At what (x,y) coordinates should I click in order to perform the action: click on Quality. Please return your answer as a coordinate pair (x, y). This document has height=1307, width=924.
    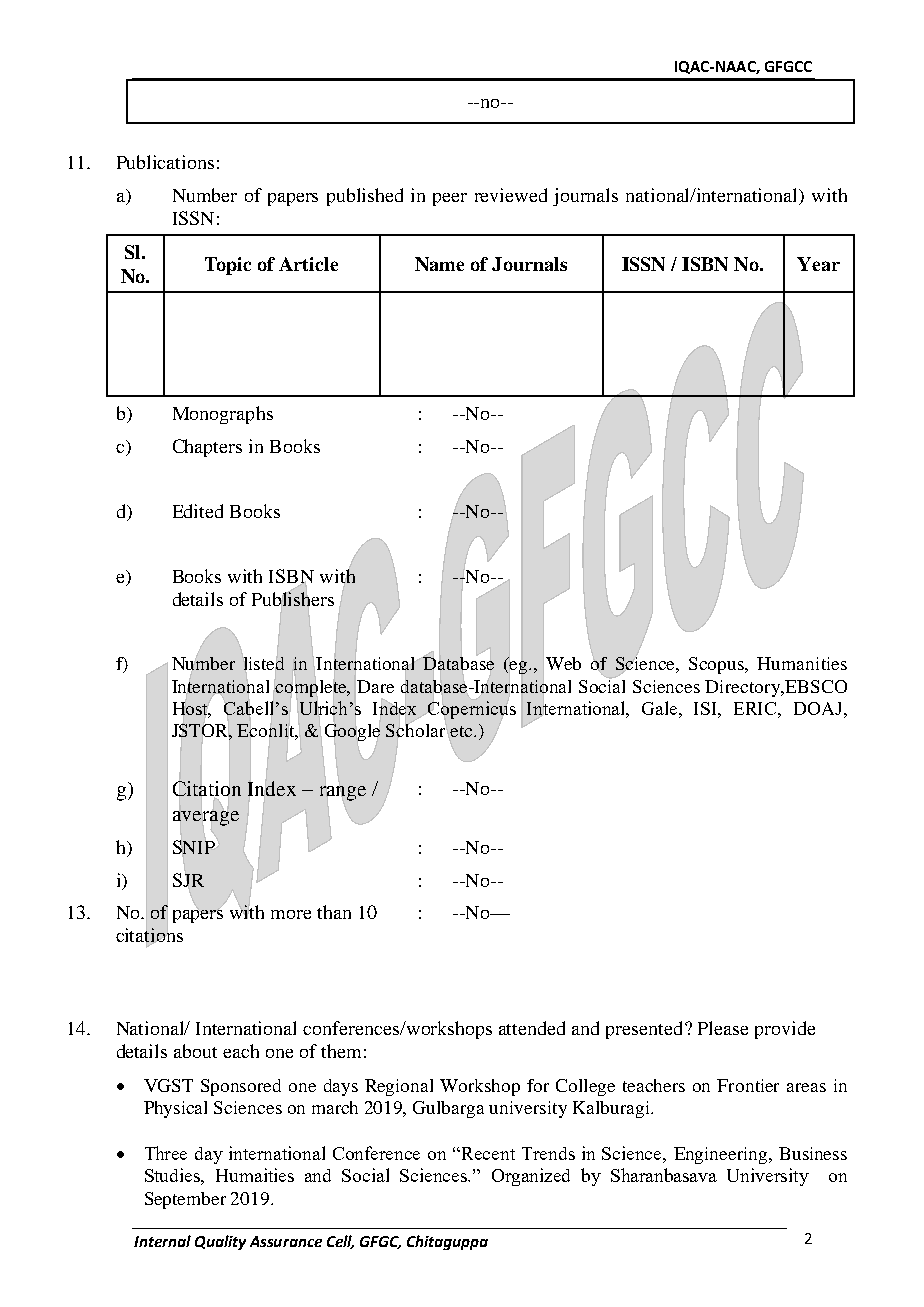
    Looking at the image, I should click on (220, 1242).
